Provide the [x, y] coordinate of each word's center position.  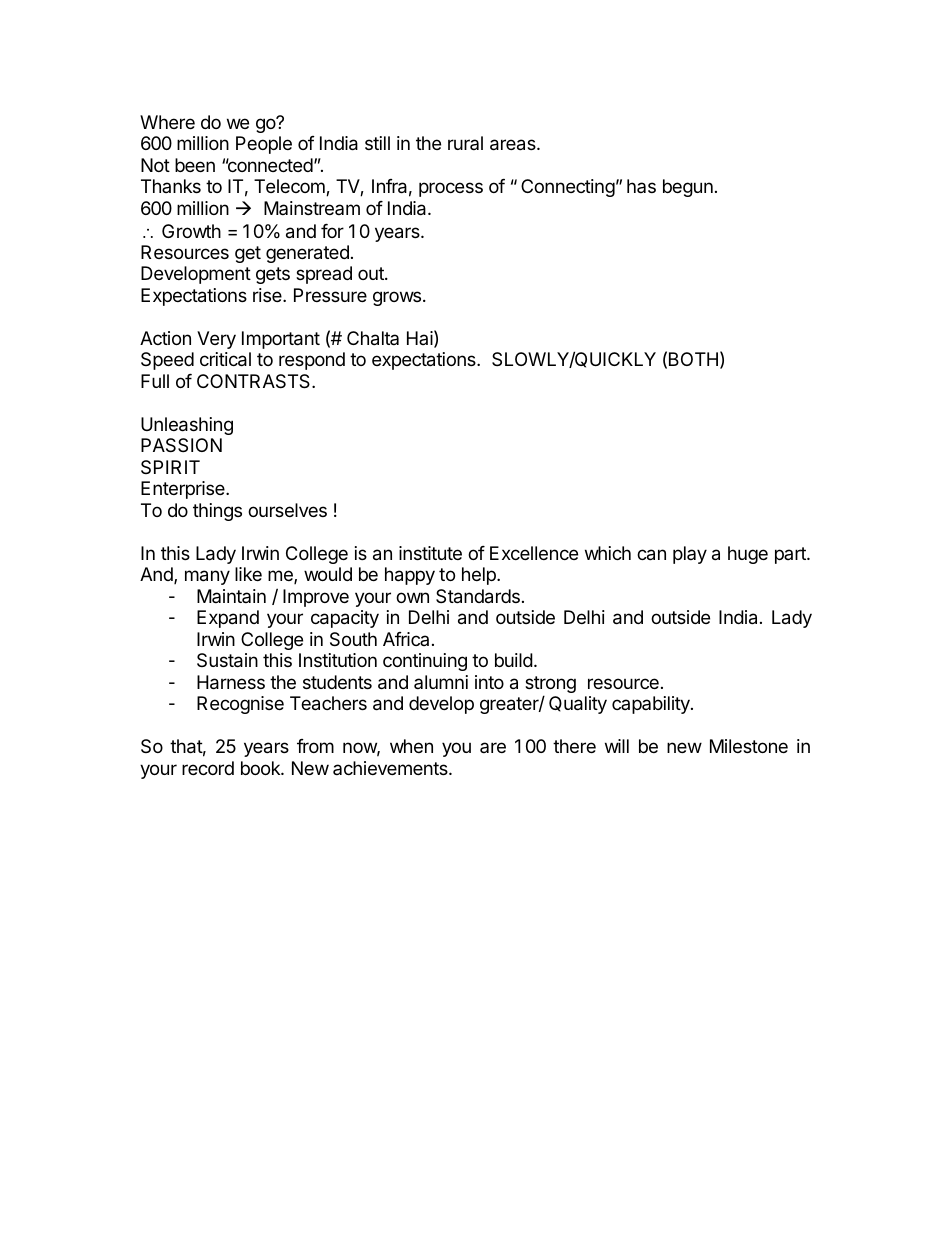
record [208, 768]
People [264, 145]
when [411, 746]
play [690, 555]
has [641, 186]
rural [465, 143]
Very [216, 340]
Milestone [749, 746]
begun [688, 188]
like [248, 574]
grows [397, 298]
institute [430, 553]
